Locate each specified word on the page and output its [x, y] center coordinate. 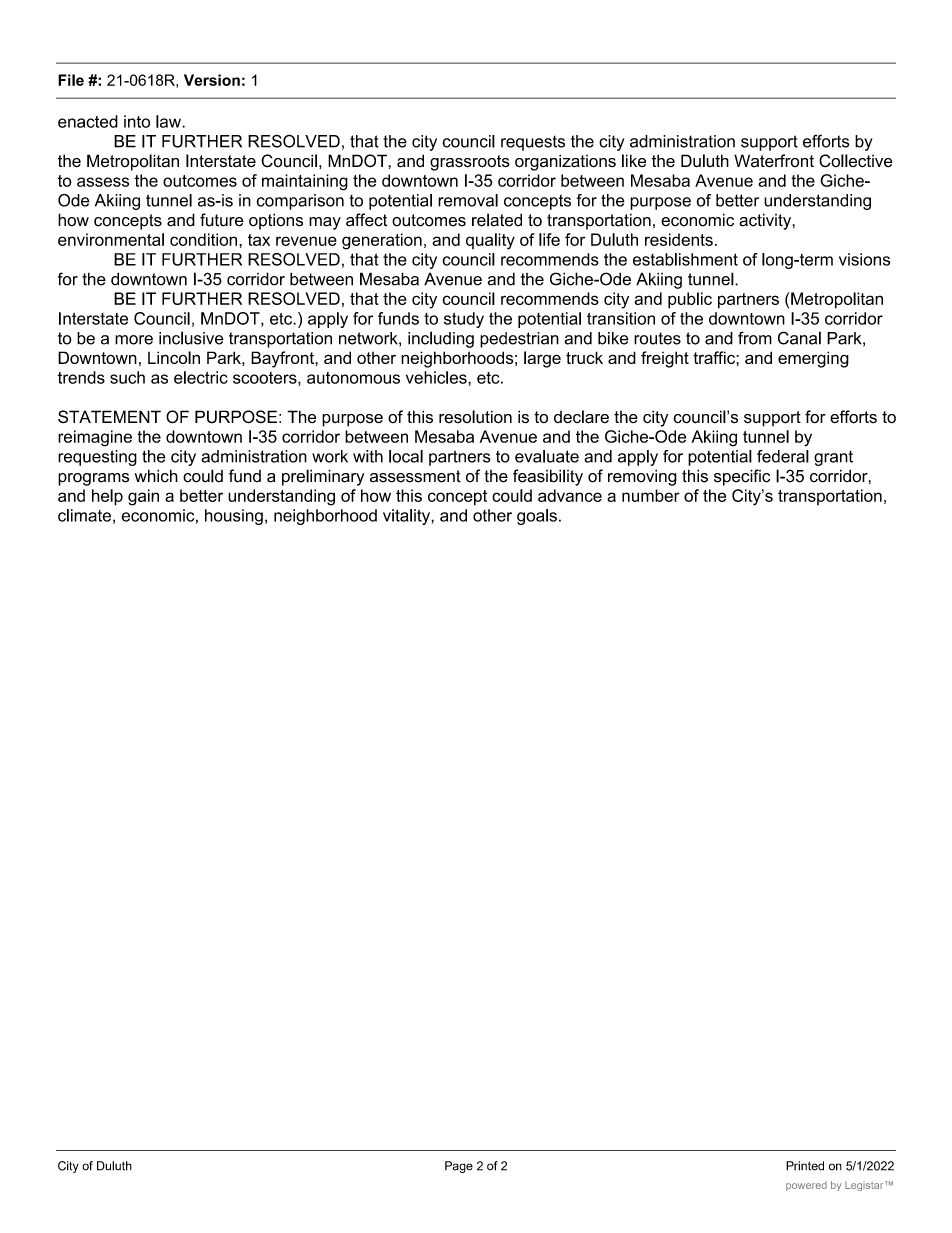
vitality [407, 517]
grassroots [470, 163]
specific [742, 477]
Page [459, 1167]
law [169, 121]
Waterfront [774, 161]
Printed [805, 1166]
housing [234, 517]
